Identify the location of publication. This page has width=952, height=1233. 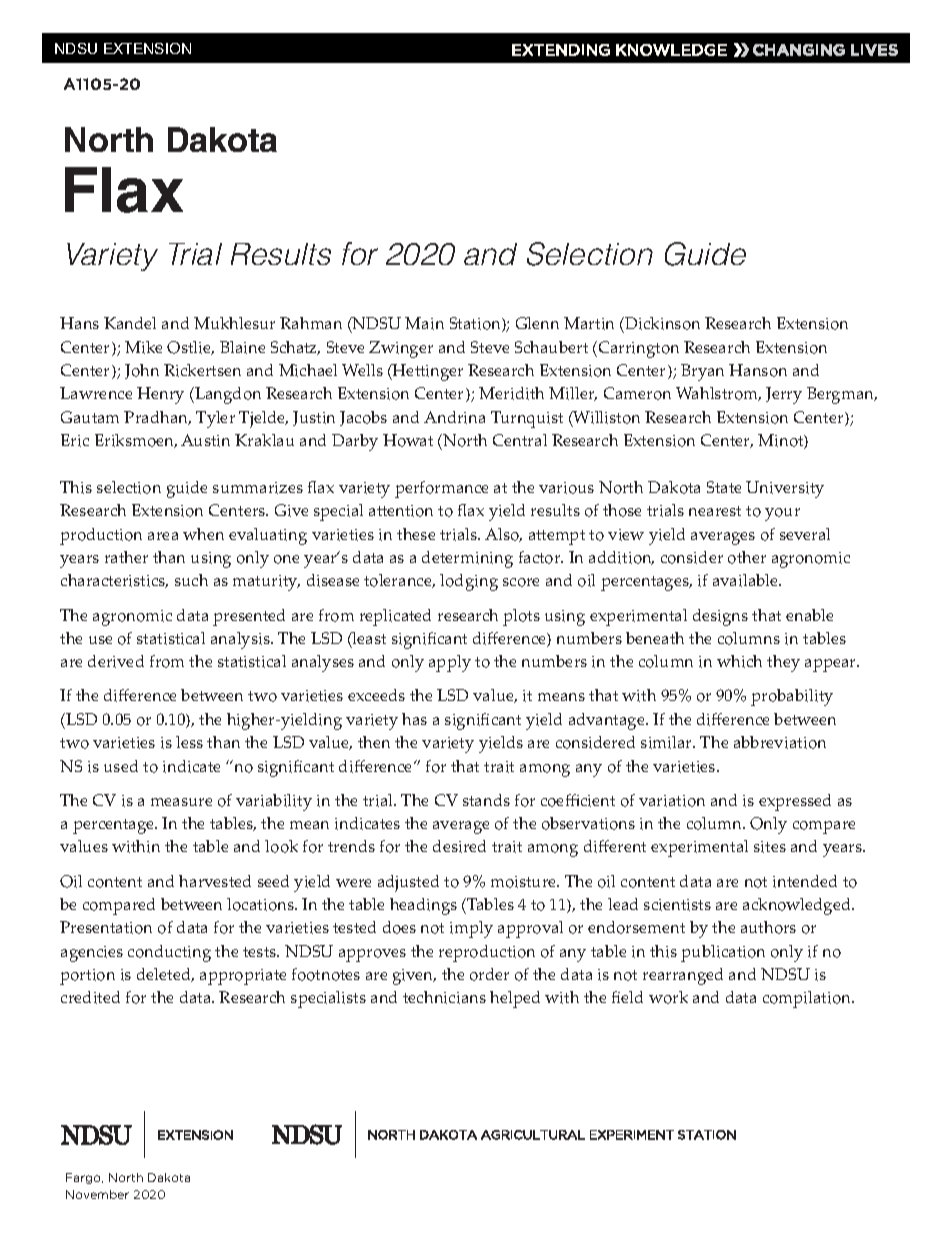
(723, 953).
